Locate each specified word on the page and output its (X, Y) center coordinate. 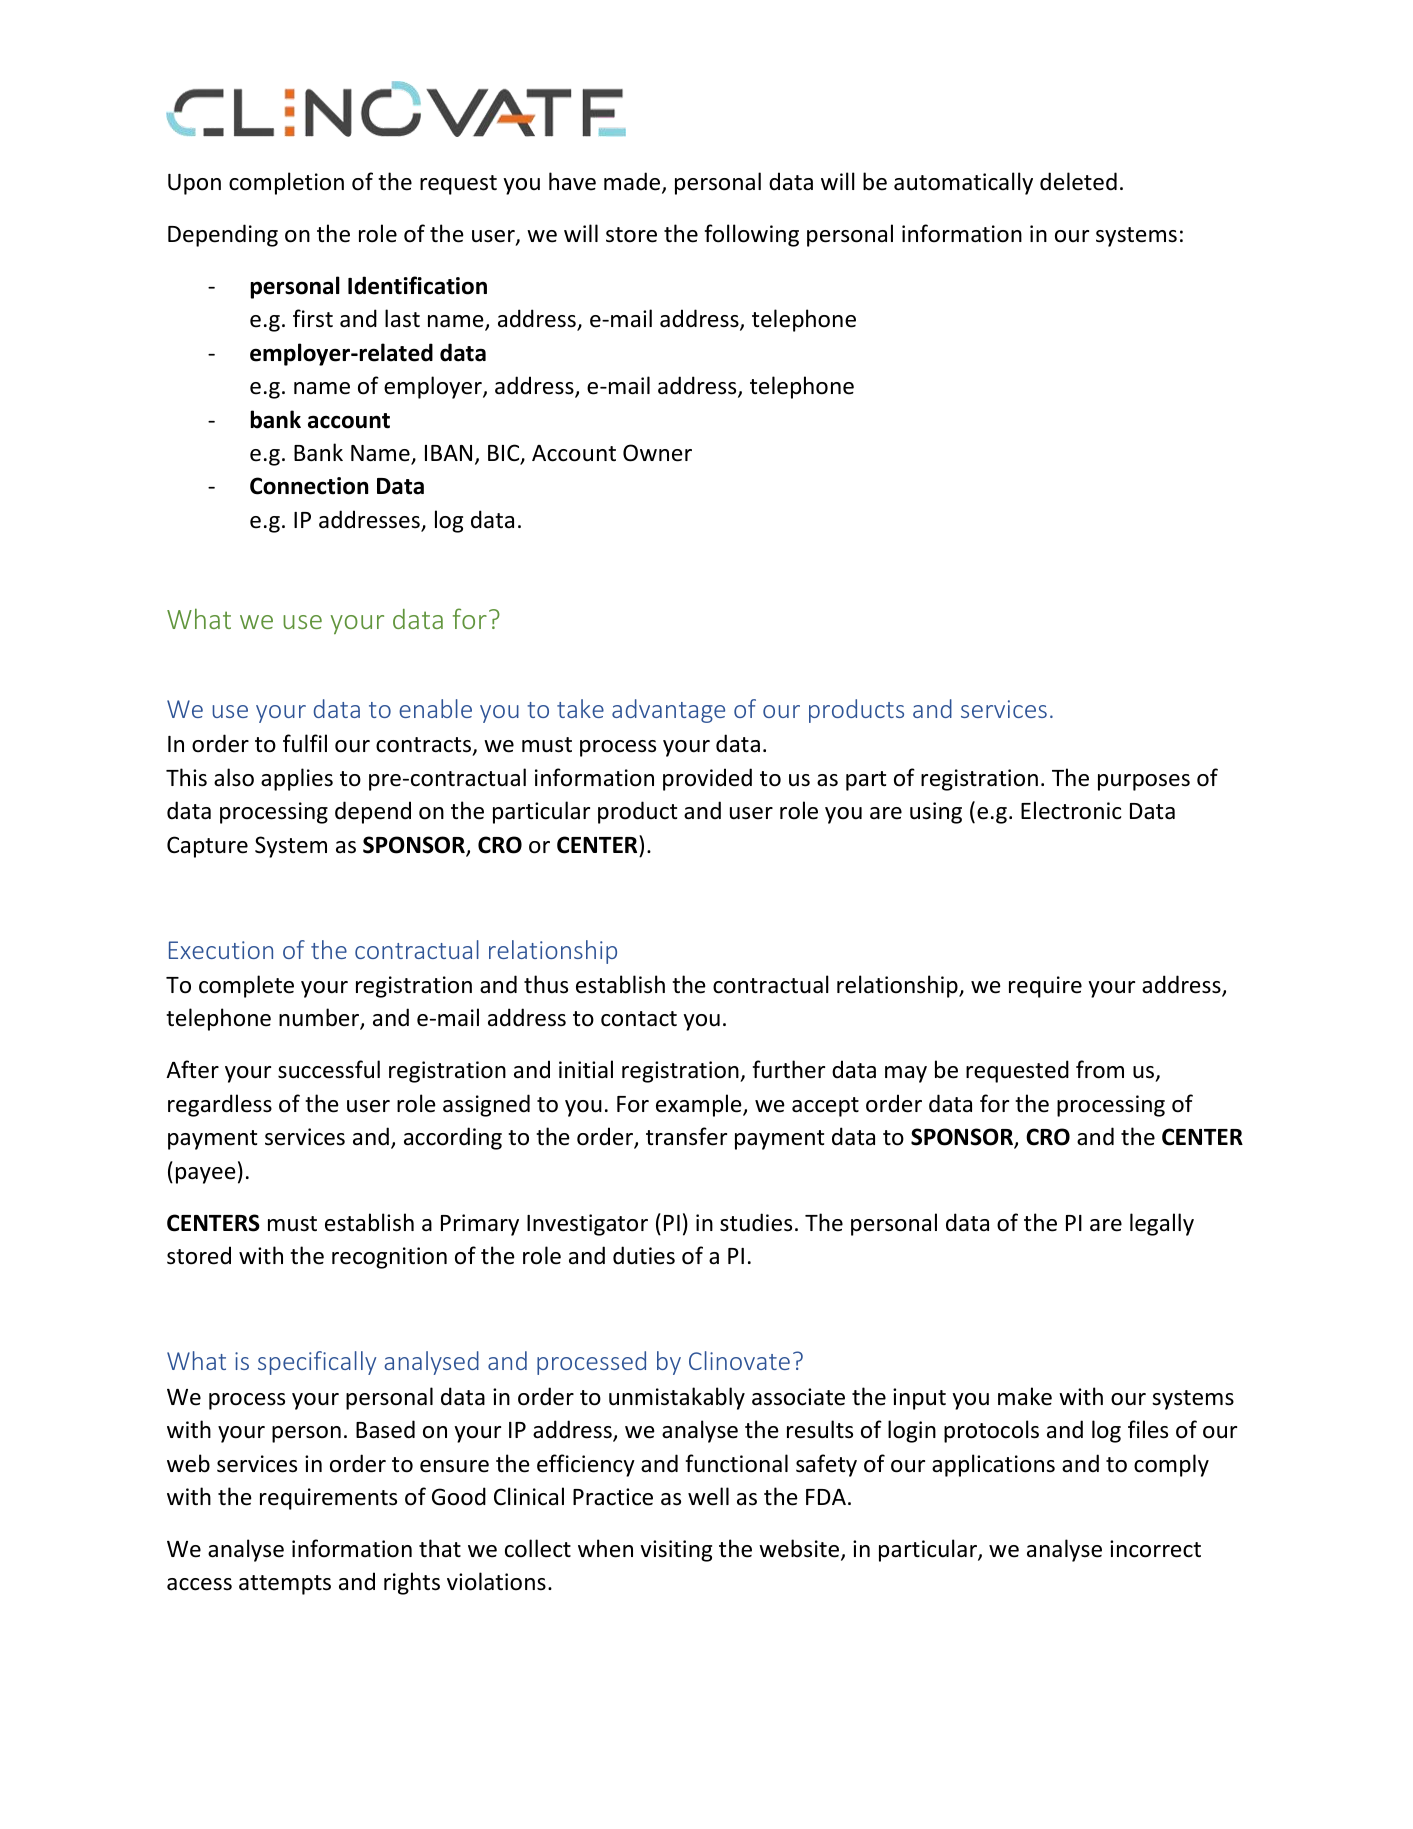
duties (644, 1255)
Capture (207, 847)
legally (1162, 1224)
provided (707, 779)
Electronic (1071, 810)
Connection (309, 486)
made (633, 182)
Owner (657, 453)
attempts (285, 1585)
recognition (389, 1258)
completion (286, 183)
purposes (1144, 782)
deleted (1078, 181)
